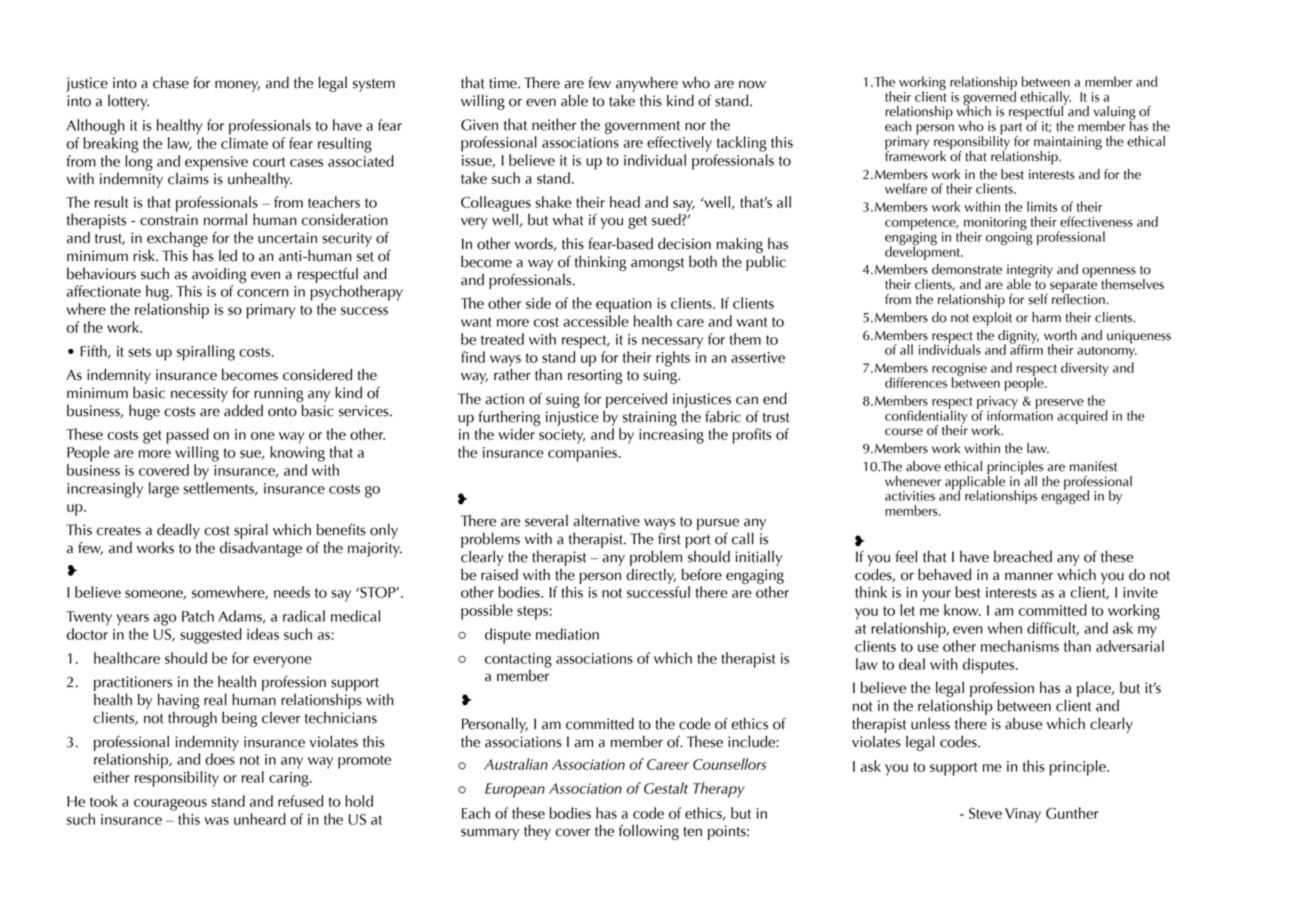 Image resolution: width=1308 pixels, height=924 pixels. Describe the element at coordinates (217, 821) in the screenshot. I see `was` at that location.
